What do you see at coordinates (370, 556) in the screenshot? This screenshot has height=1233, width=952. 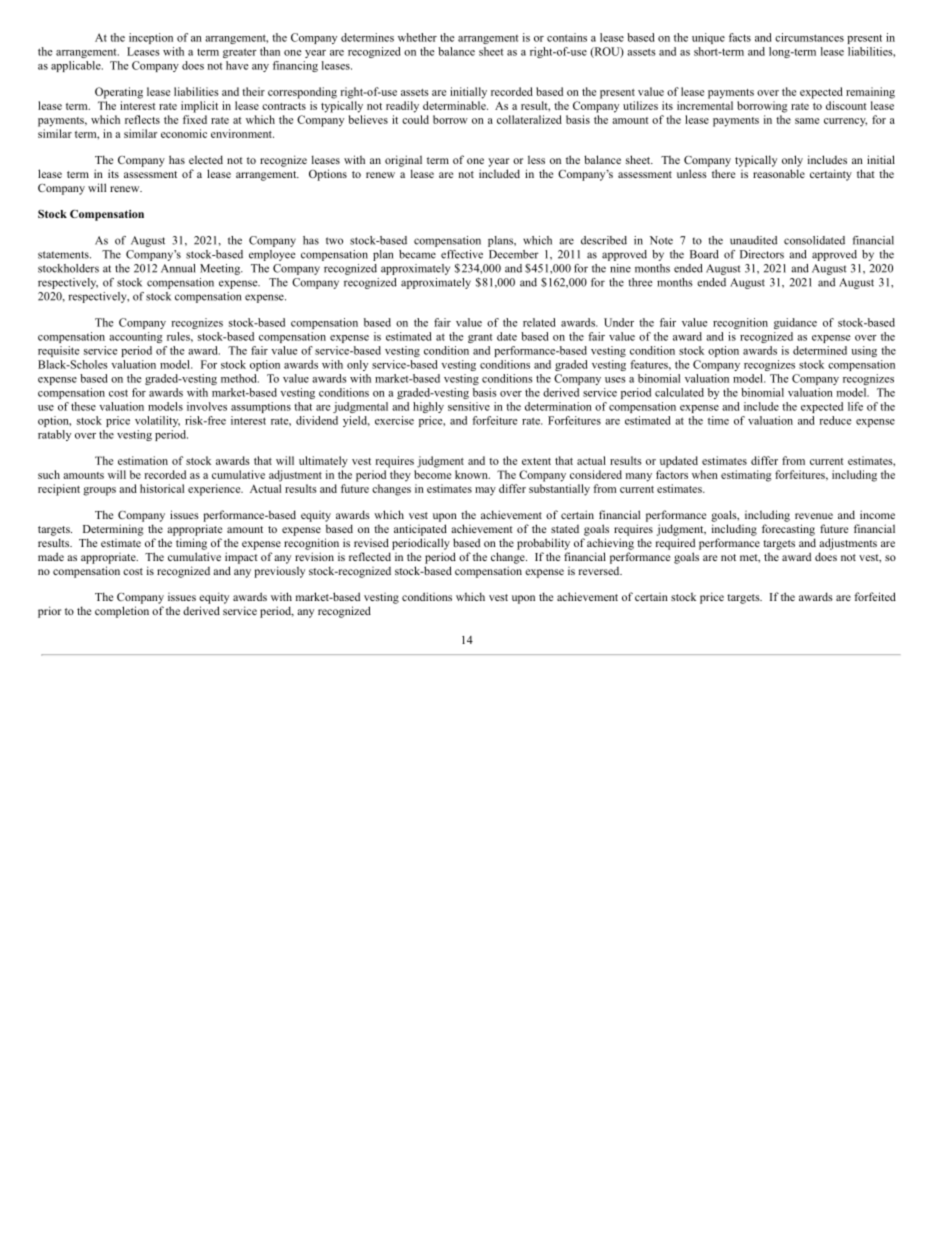 I see `reflected` at bounding box center [370, 556].
